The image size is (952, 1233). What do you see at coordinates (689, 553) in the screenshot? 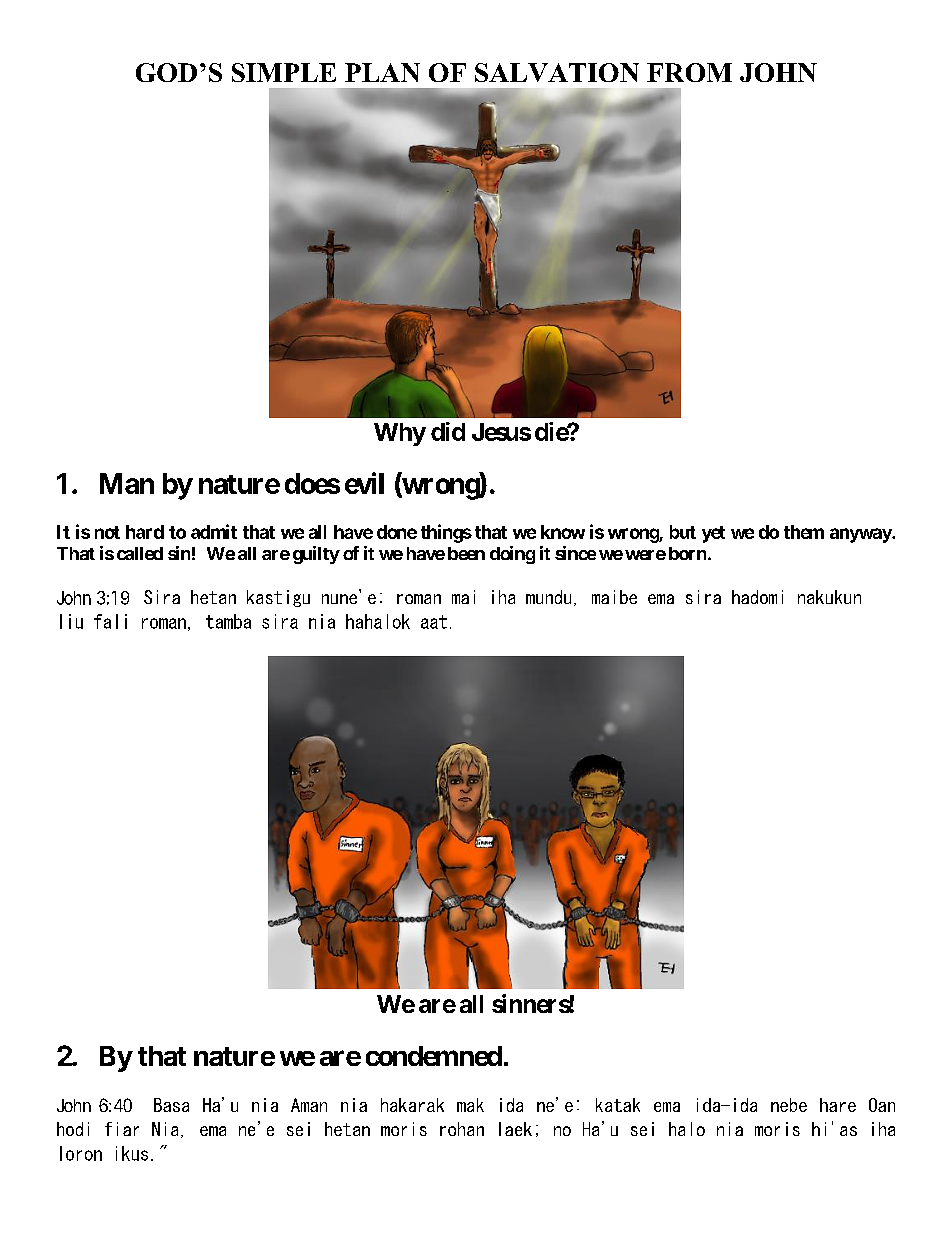
I see `born` at bounding box center [689, 553].
